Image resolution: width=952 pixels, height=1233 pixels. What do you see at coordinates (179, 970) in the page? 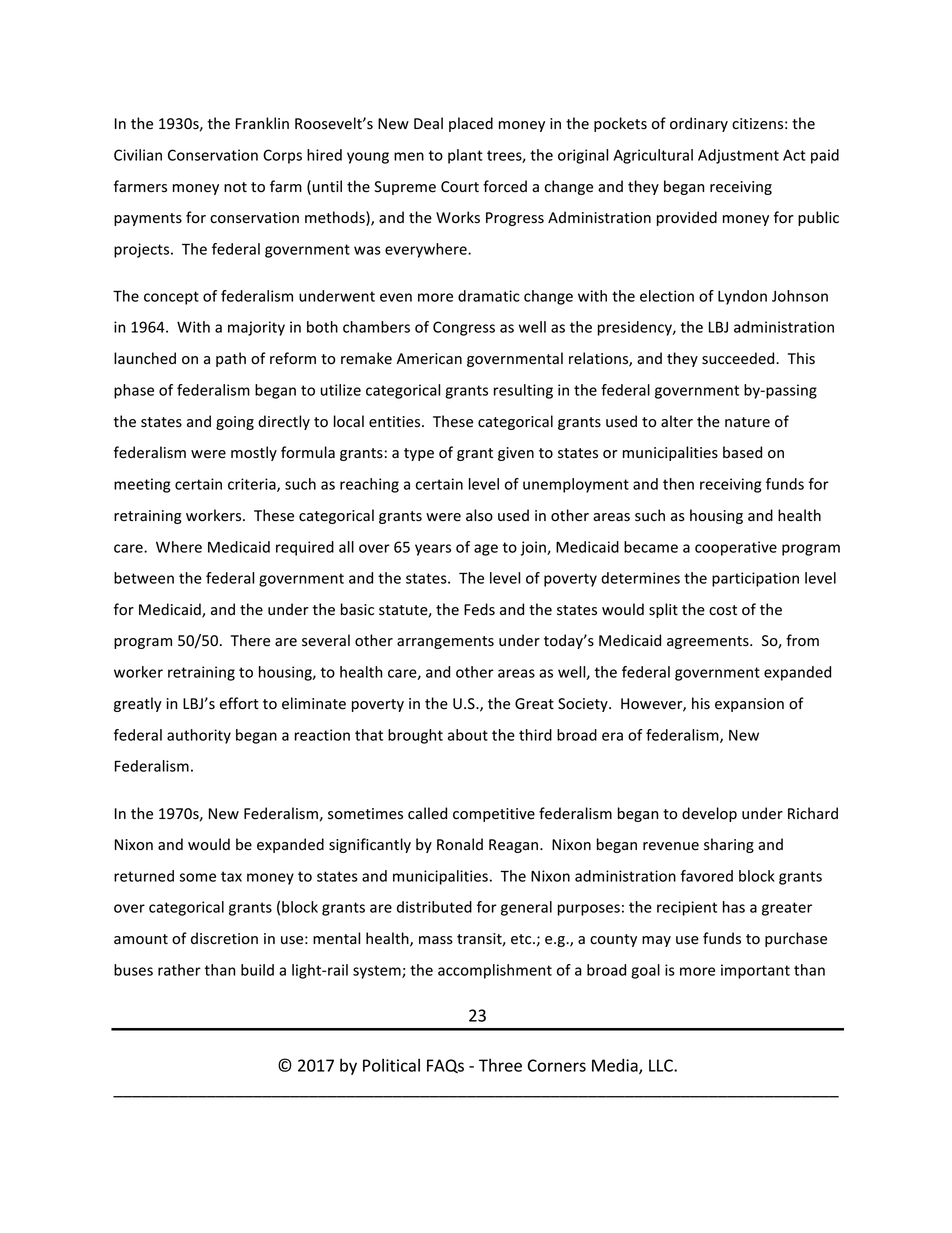
I see `rather` at bounding box center [179, 970].
